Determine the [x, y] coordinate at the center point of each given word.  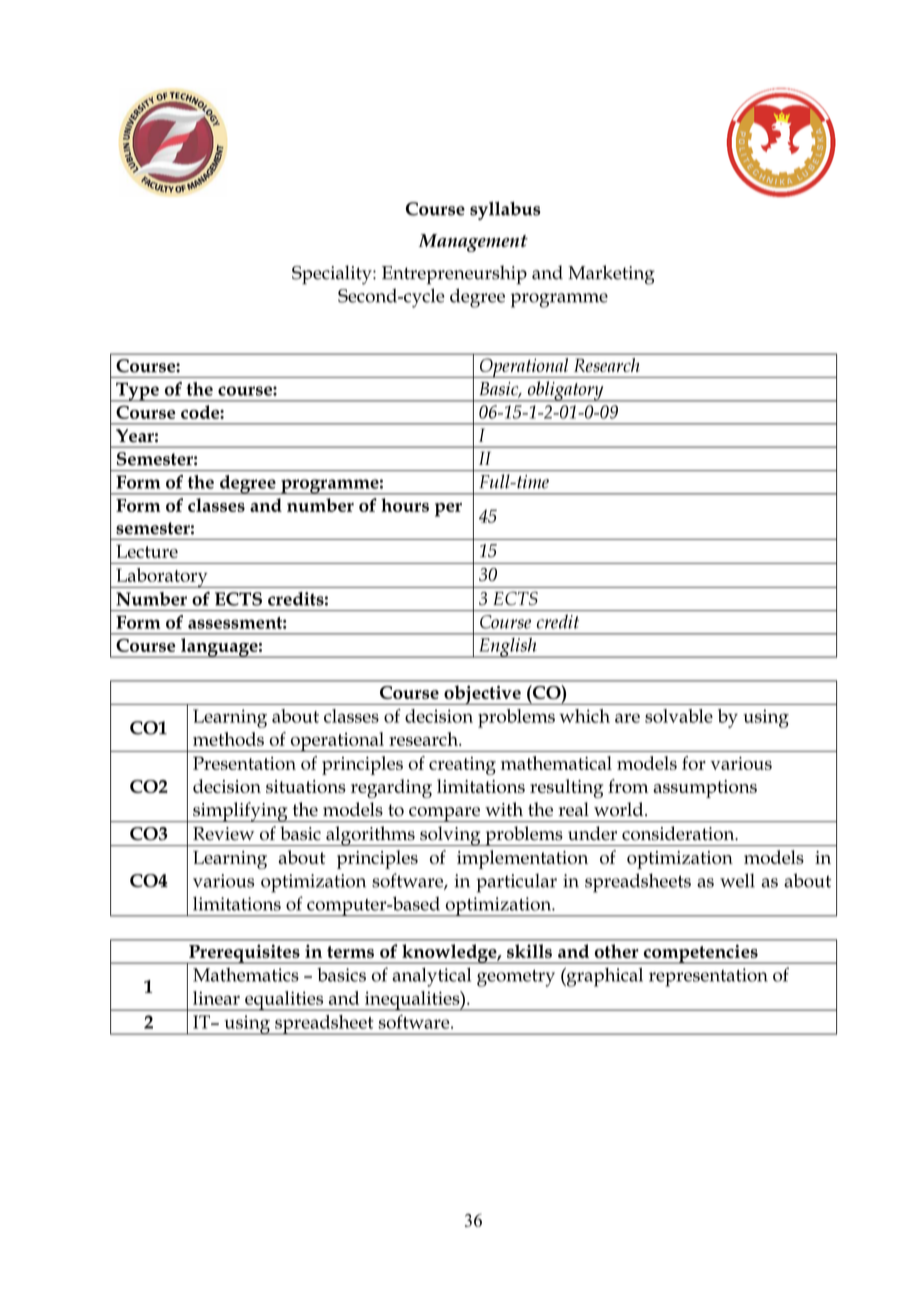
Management [473, 243]
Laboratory [162, 578]
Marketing [611, 275]
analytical [431, 977]
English [508, 648]
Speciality [333, 275]
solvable [679, 716]
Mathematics [246, 975]
